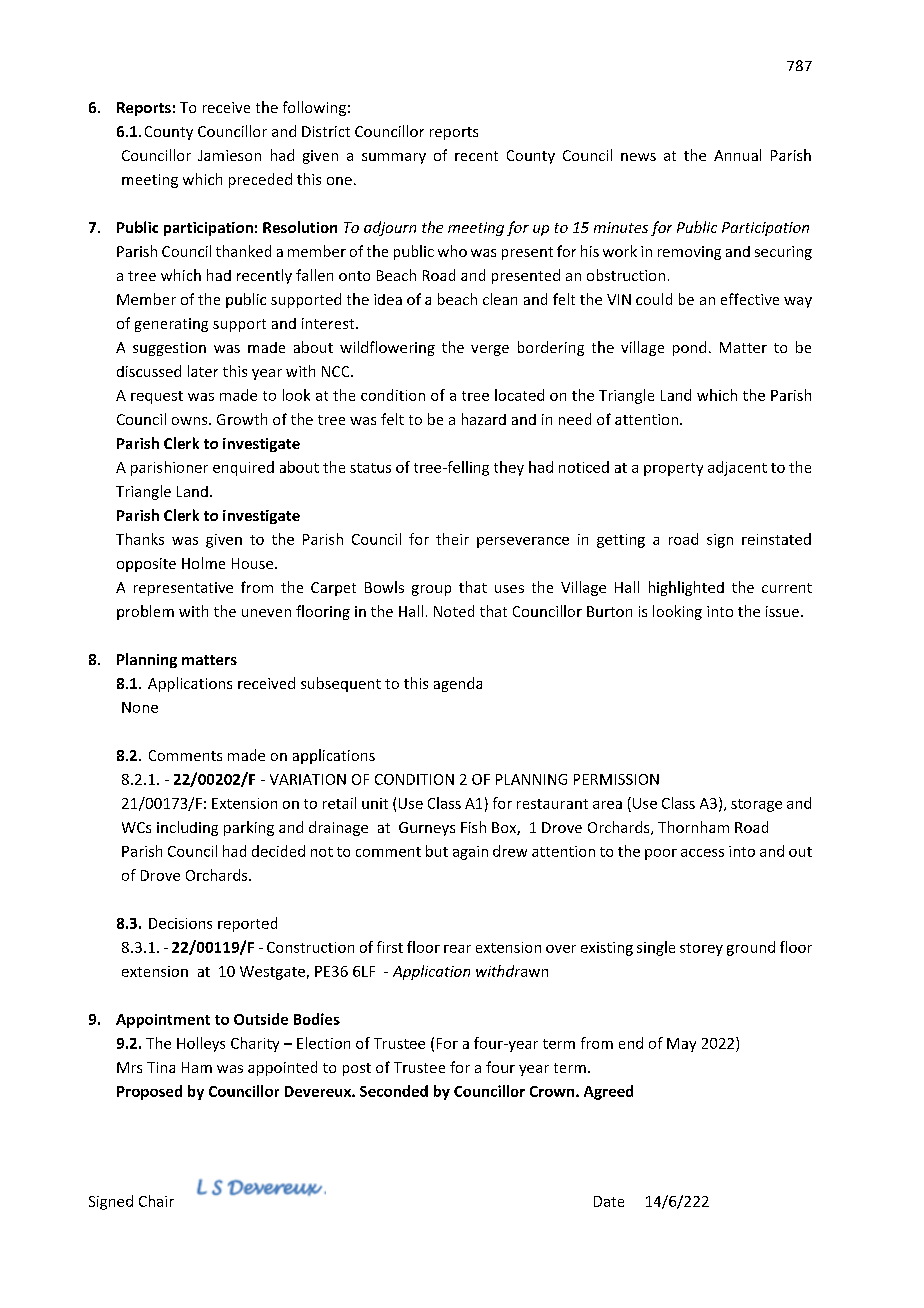 This document has height=1308, width=924. Describe the element at coordinates (689, 348) in the document. I see `pond` at that location.
